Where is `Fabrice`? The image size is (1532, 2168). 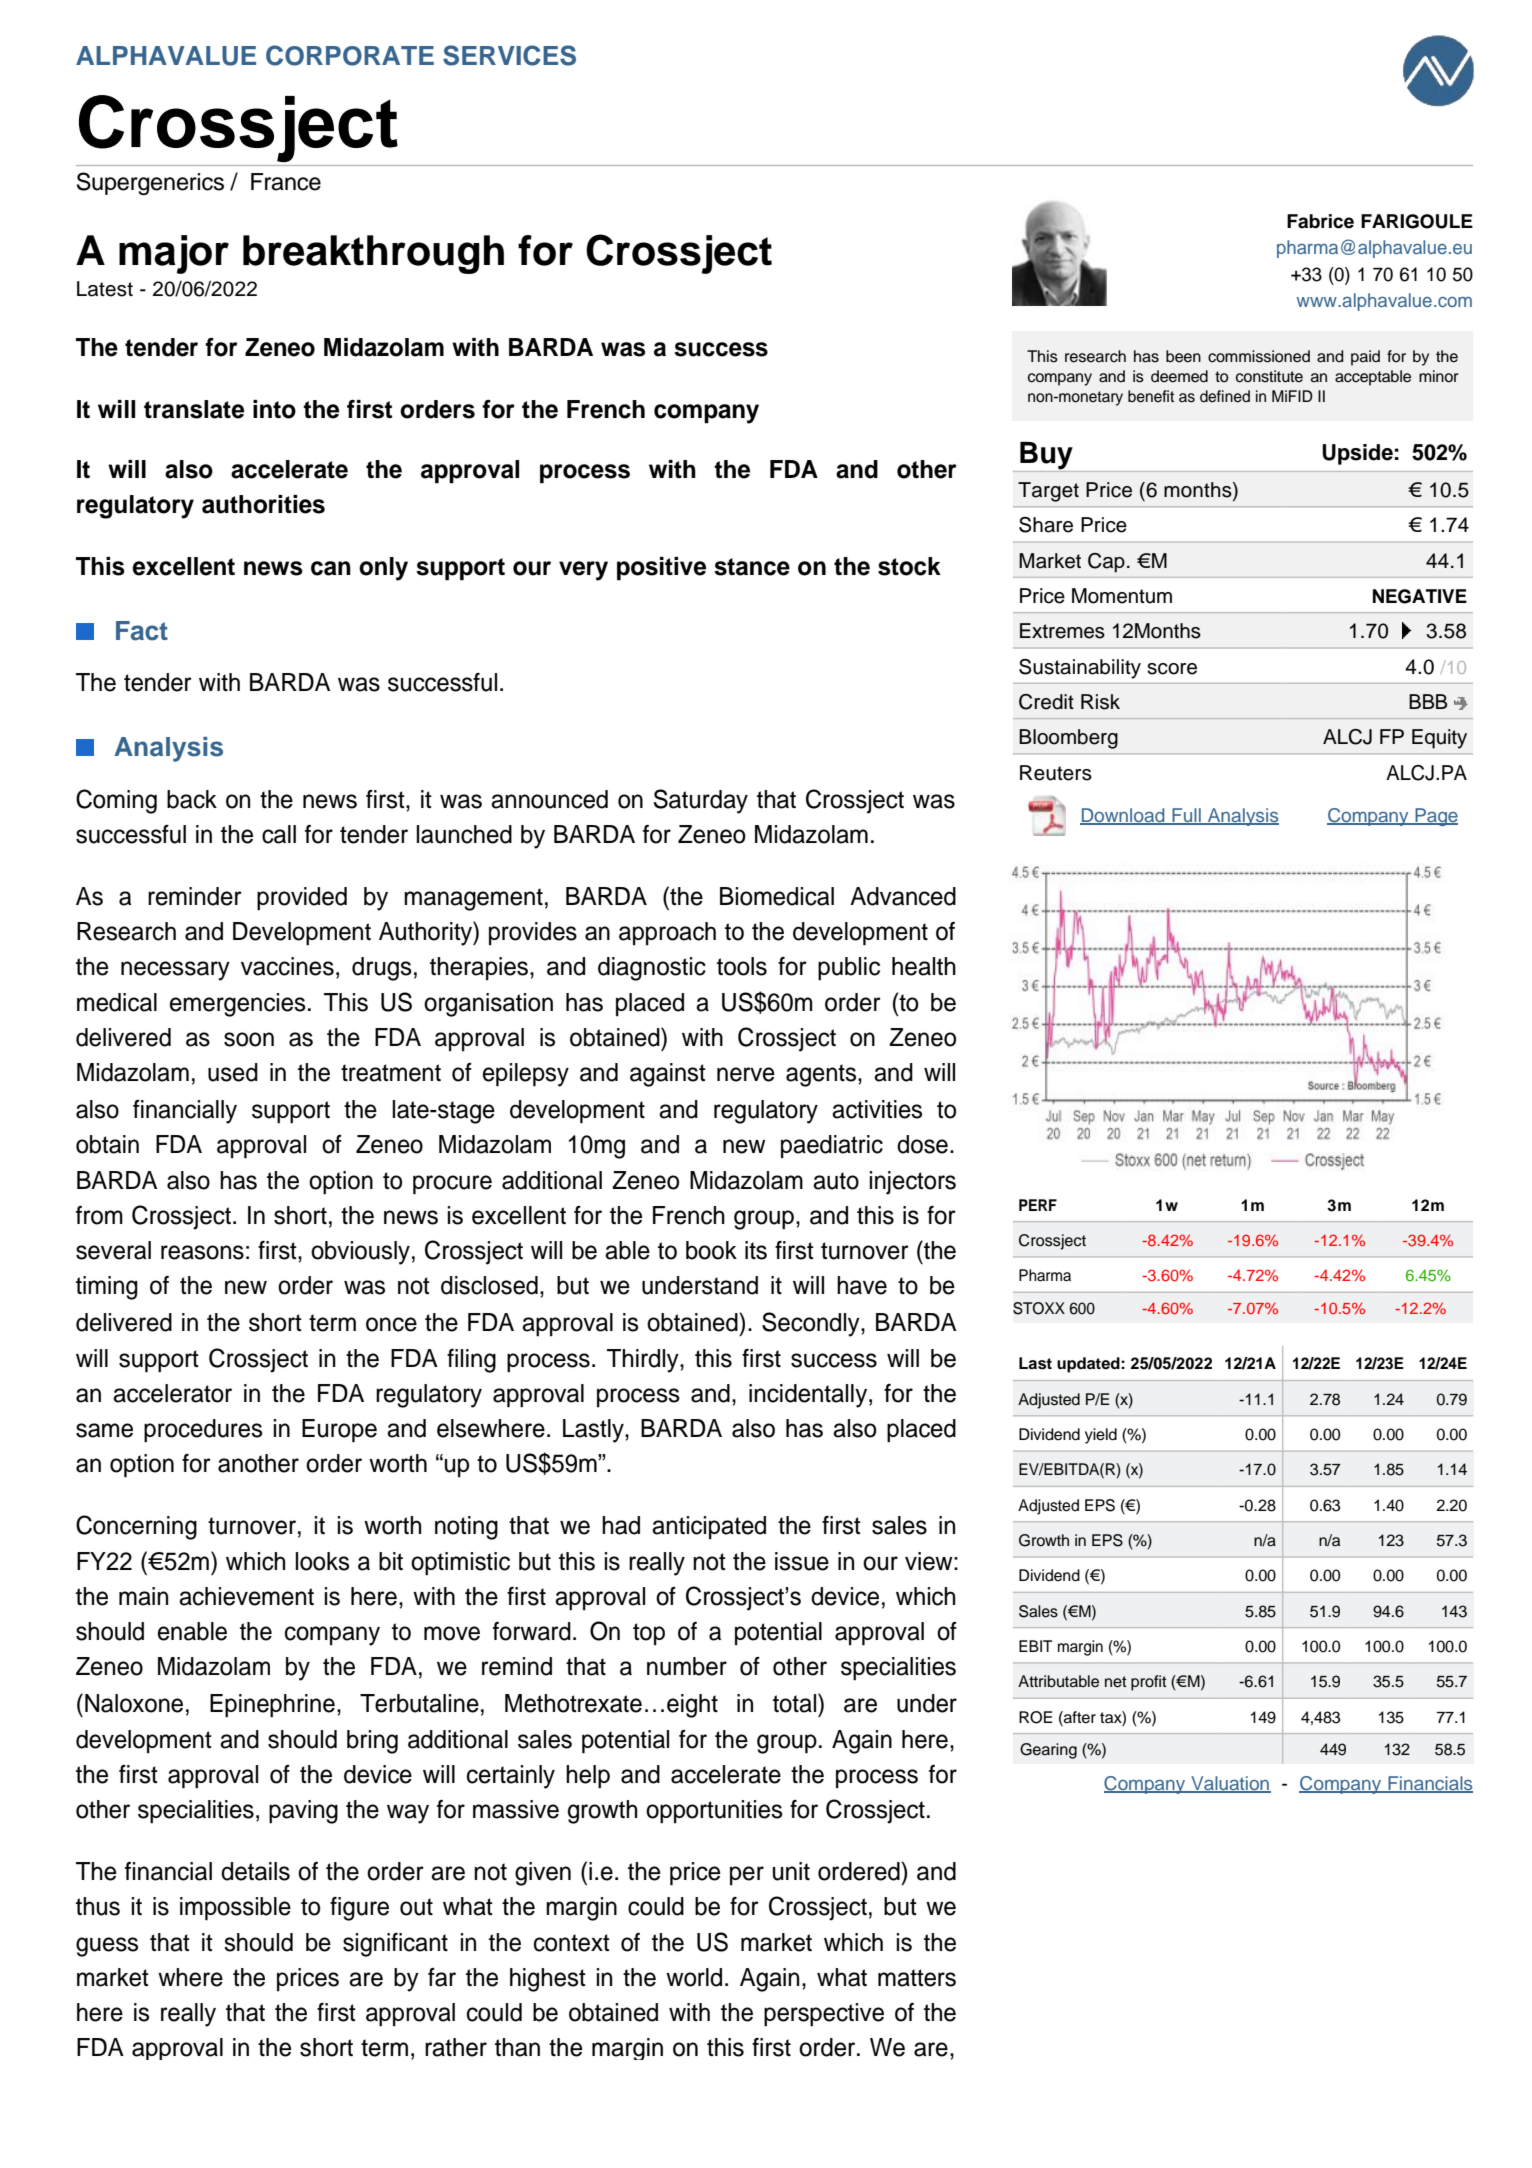
Fabrice is located at coordinates (1320, 221).
